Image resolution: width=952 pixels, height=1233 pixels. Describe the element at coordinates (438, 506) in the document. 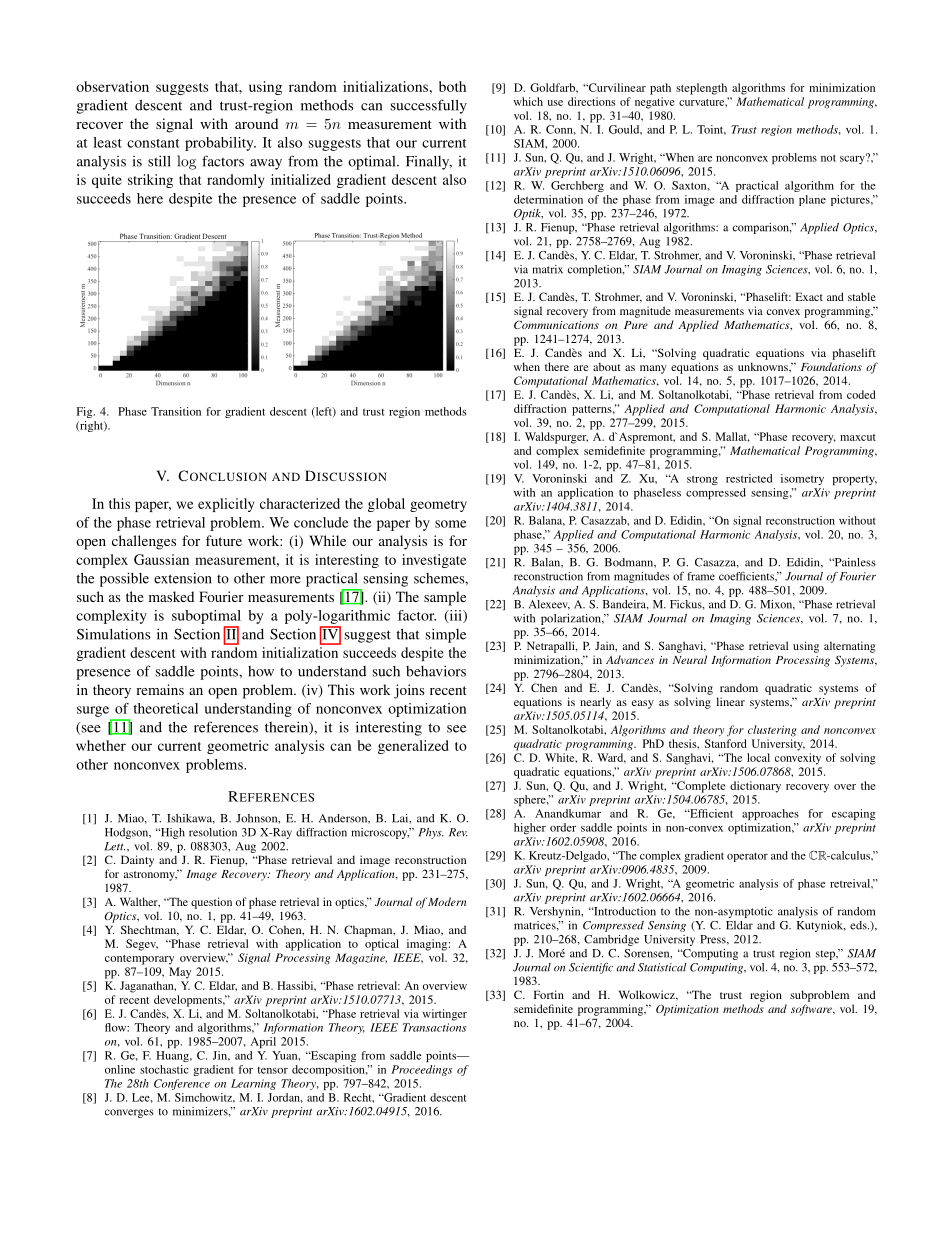

I see `geometry` at that location.
